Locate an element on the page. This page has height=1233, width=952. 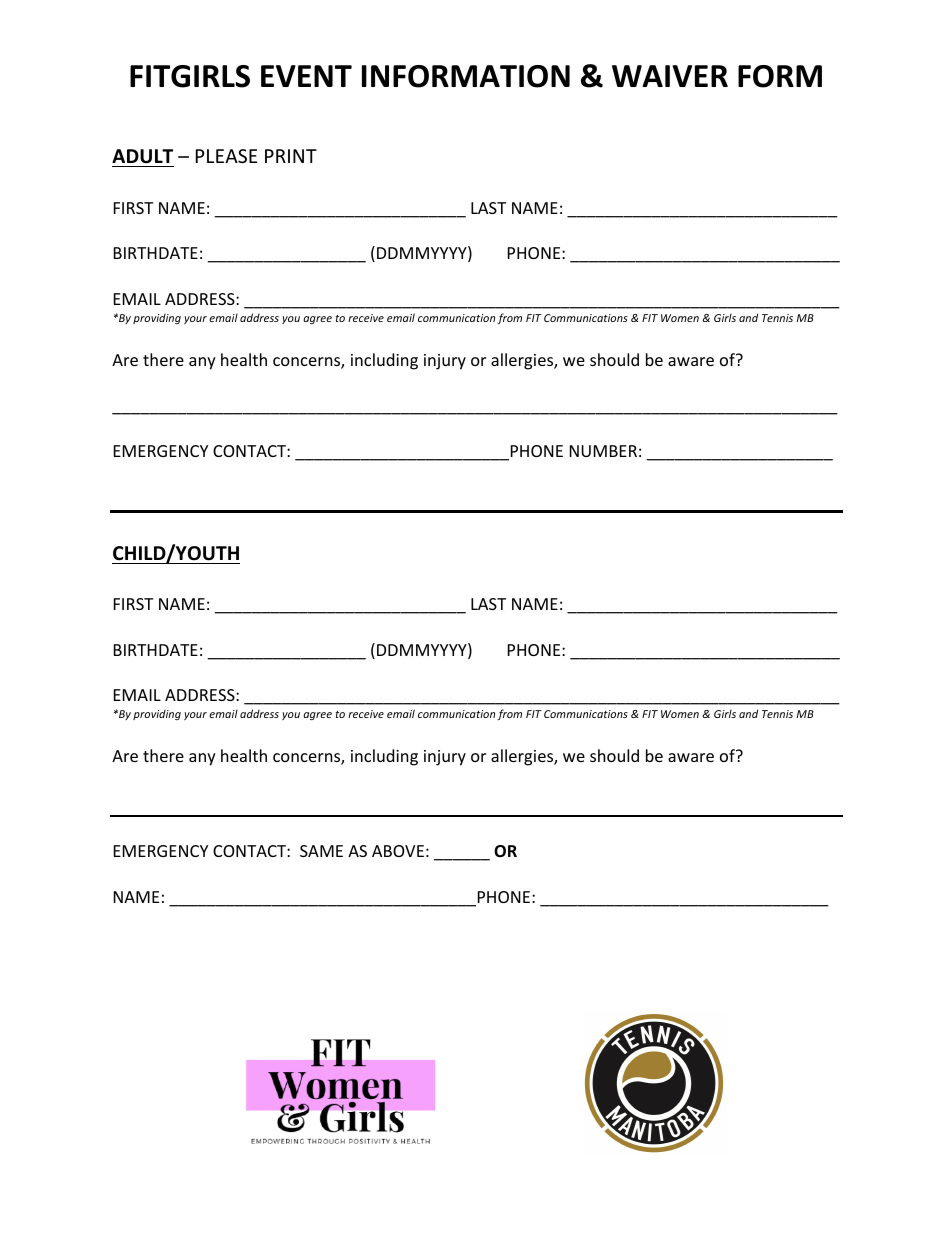
SAME is located at coordinates (321, 851).
